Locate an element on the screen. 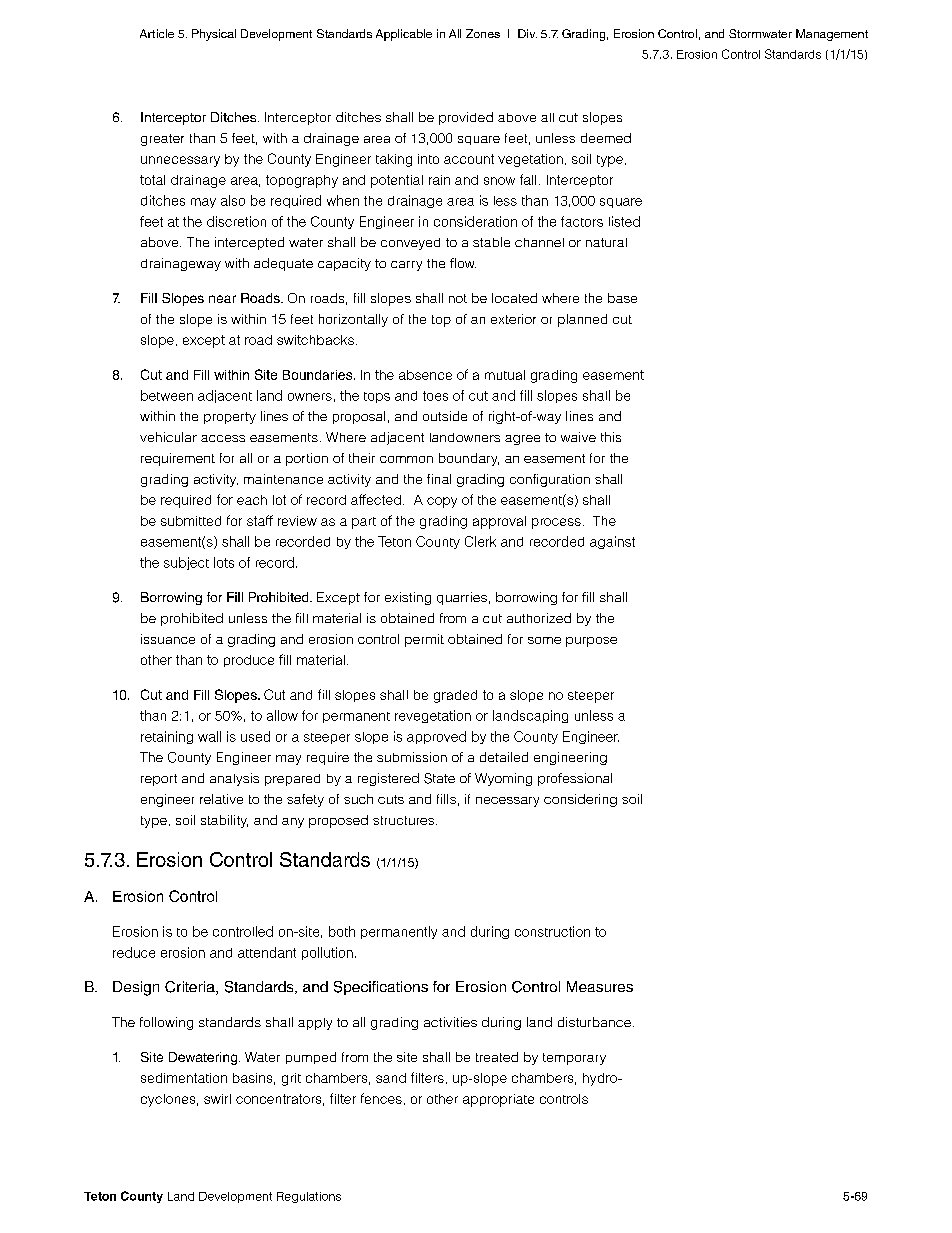  relative is located at coordinates (221, 799).
